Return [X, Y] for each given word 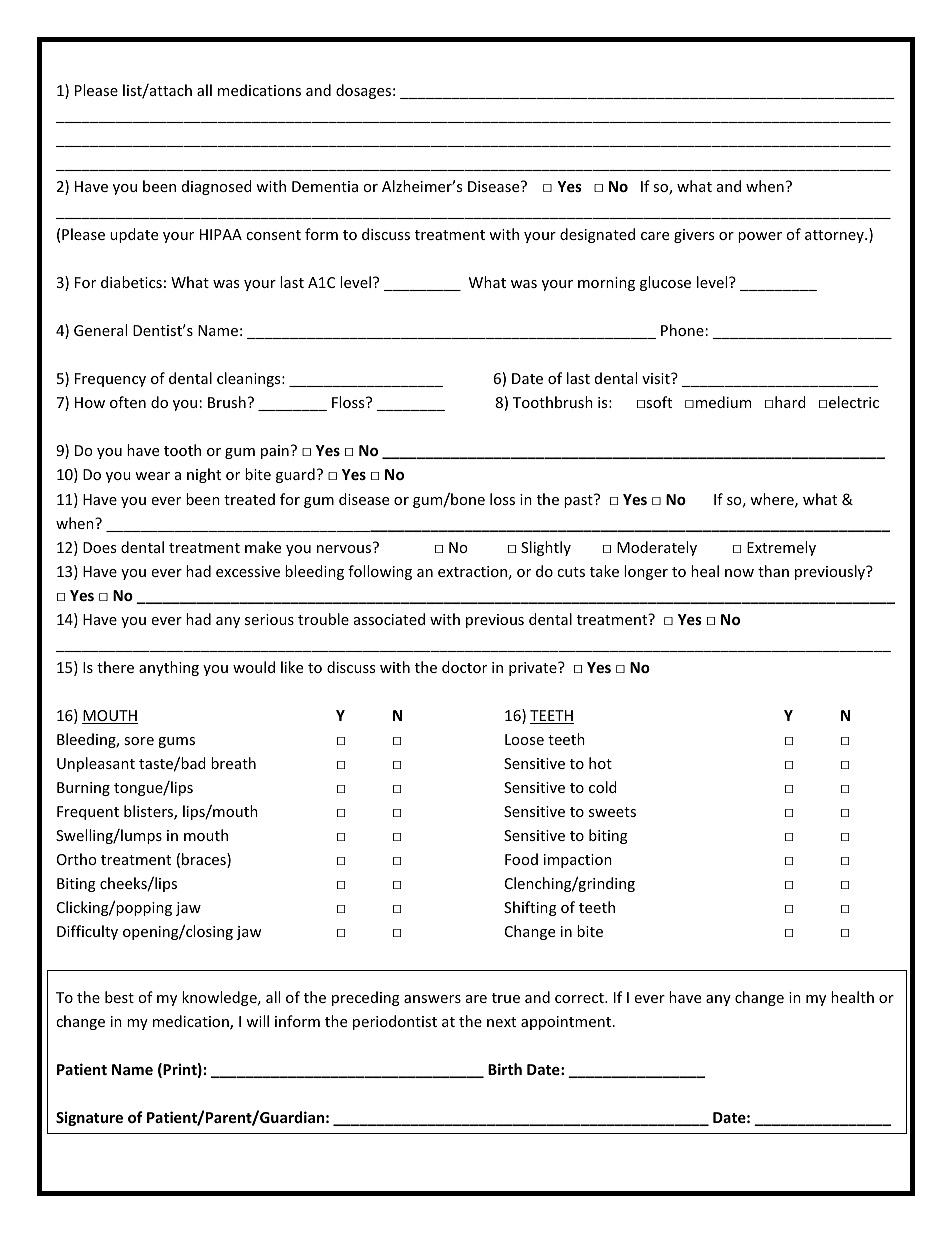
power [760, 237]
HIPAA [221, 234]
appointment [566, 1023]
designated [597, 235]
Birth [505, 1069]
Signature [89, 1118]
